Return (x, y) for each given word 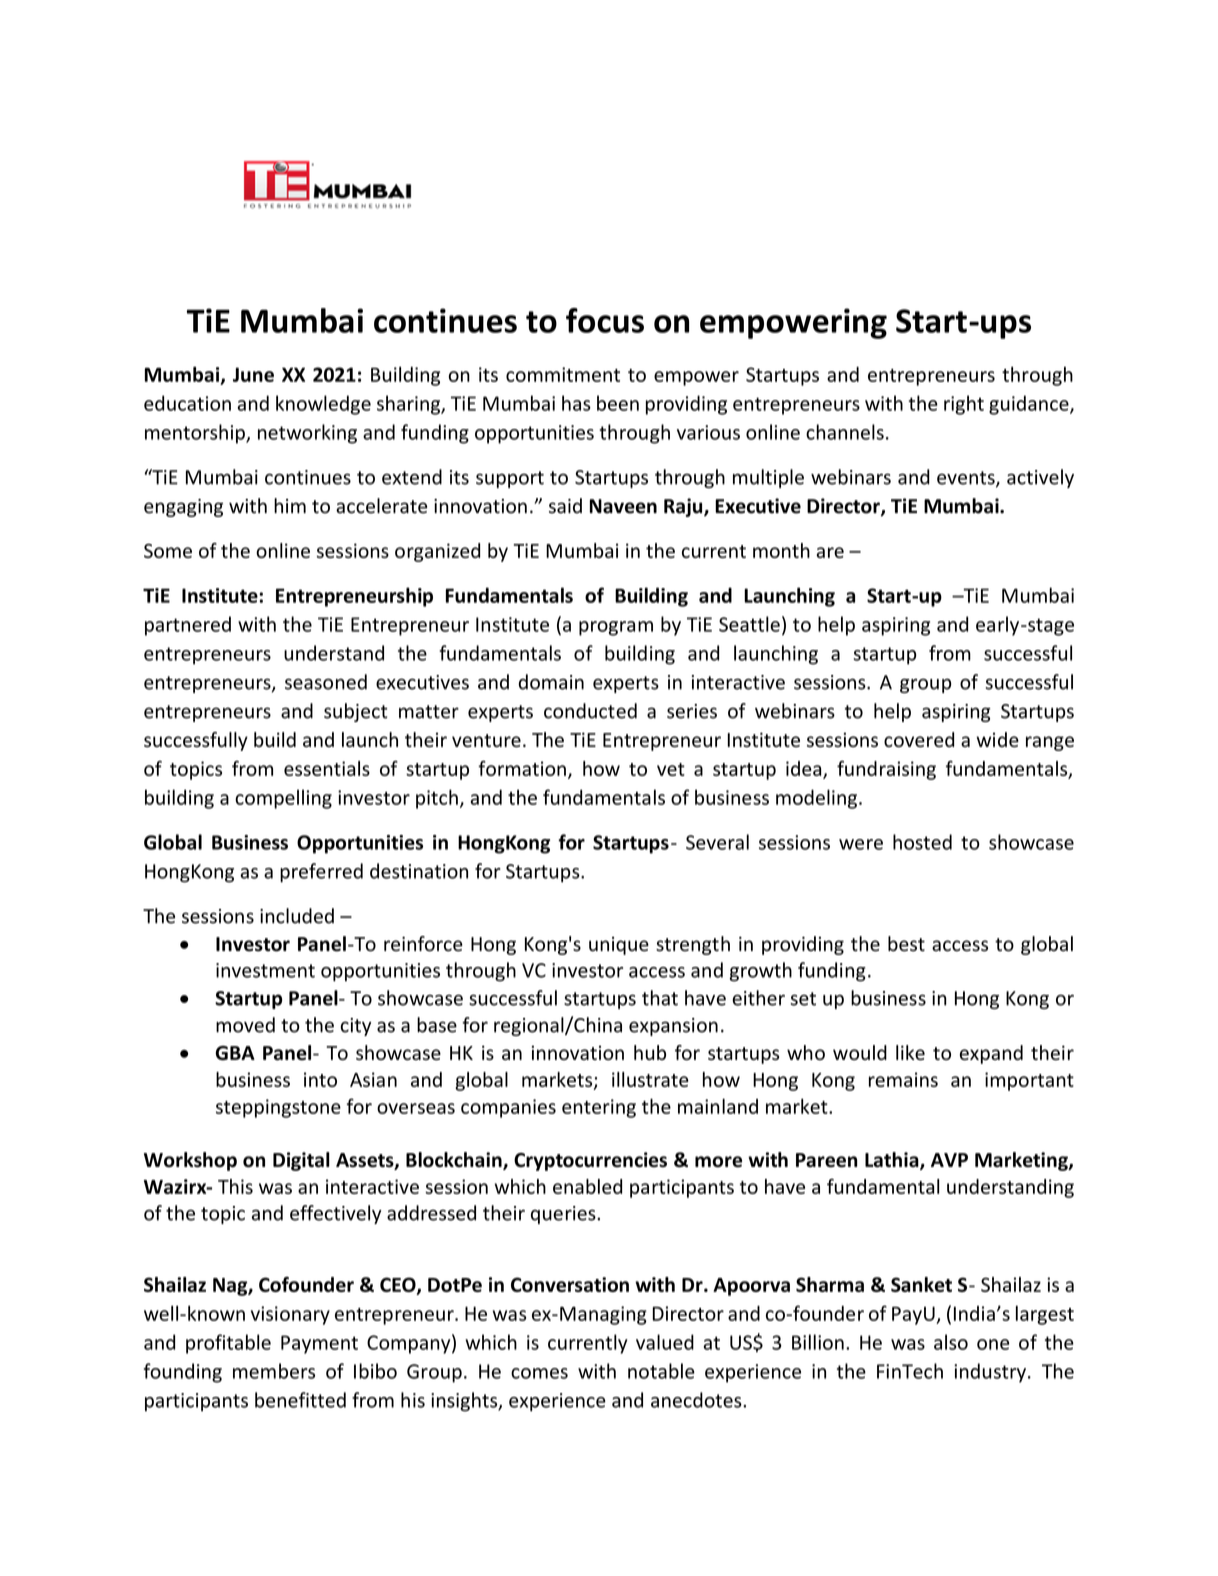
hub (650, 1052)
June (253, 374)
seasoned (326, 682)
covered (919, 739)
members (274, 1371)
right (964, 405)
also (951, 1342)
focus (605, 320)
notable (661, 1371)
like (910, 1052)
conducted (590, 711)
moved (245, 1025)
